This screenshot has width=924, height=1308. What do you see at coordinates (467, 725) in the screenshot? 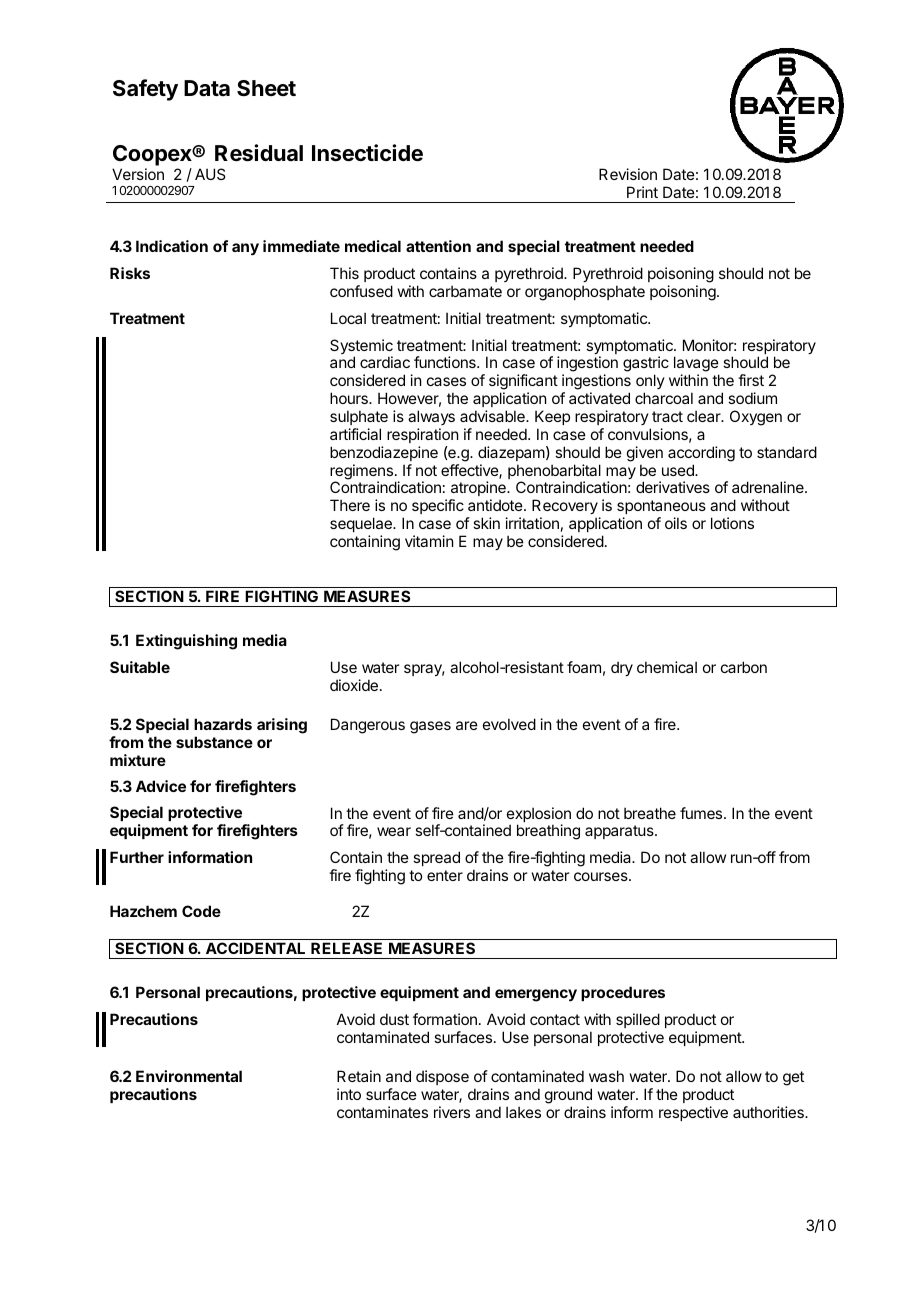
I see `are` at bounding box center [467, 725].
